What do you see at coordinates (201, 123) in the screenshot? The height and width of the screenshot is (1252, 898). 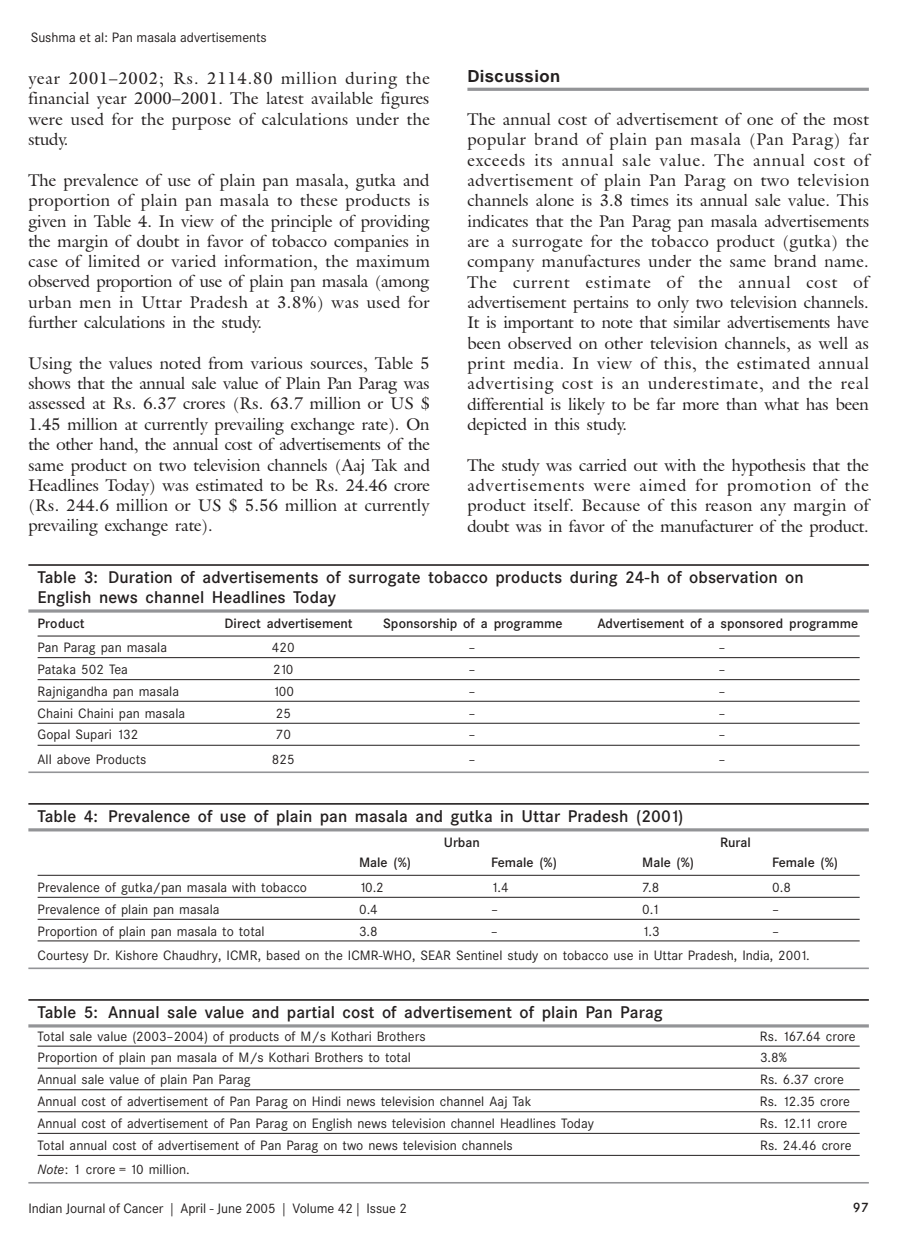 I see `purpose` at bounding box center [201, 123].
